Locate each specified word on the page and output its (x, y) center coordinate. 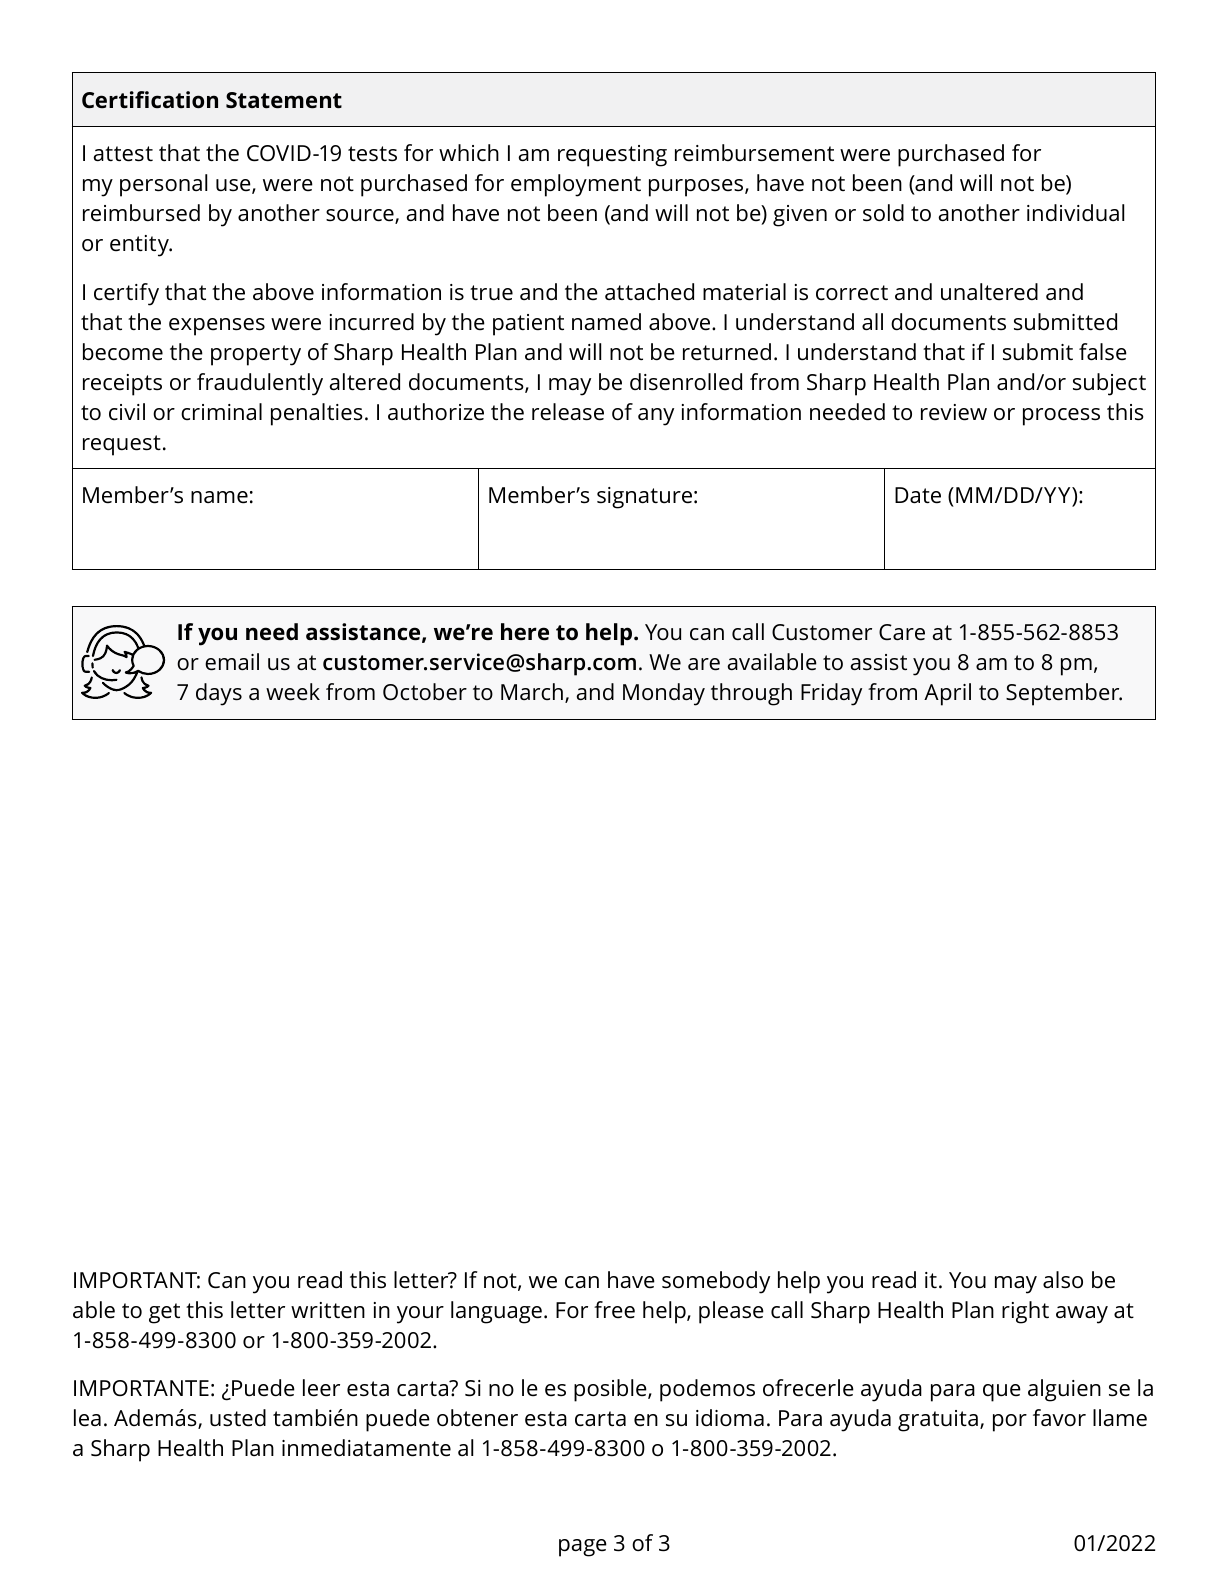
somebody (716, 1282)
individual (1075, 213)
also (1063, 1280)
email (232, 662)
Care (902, 632)
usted (238, 1418)
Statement (284, 100)
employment (576, 185)
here (525, 632)
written (328, 1310)
